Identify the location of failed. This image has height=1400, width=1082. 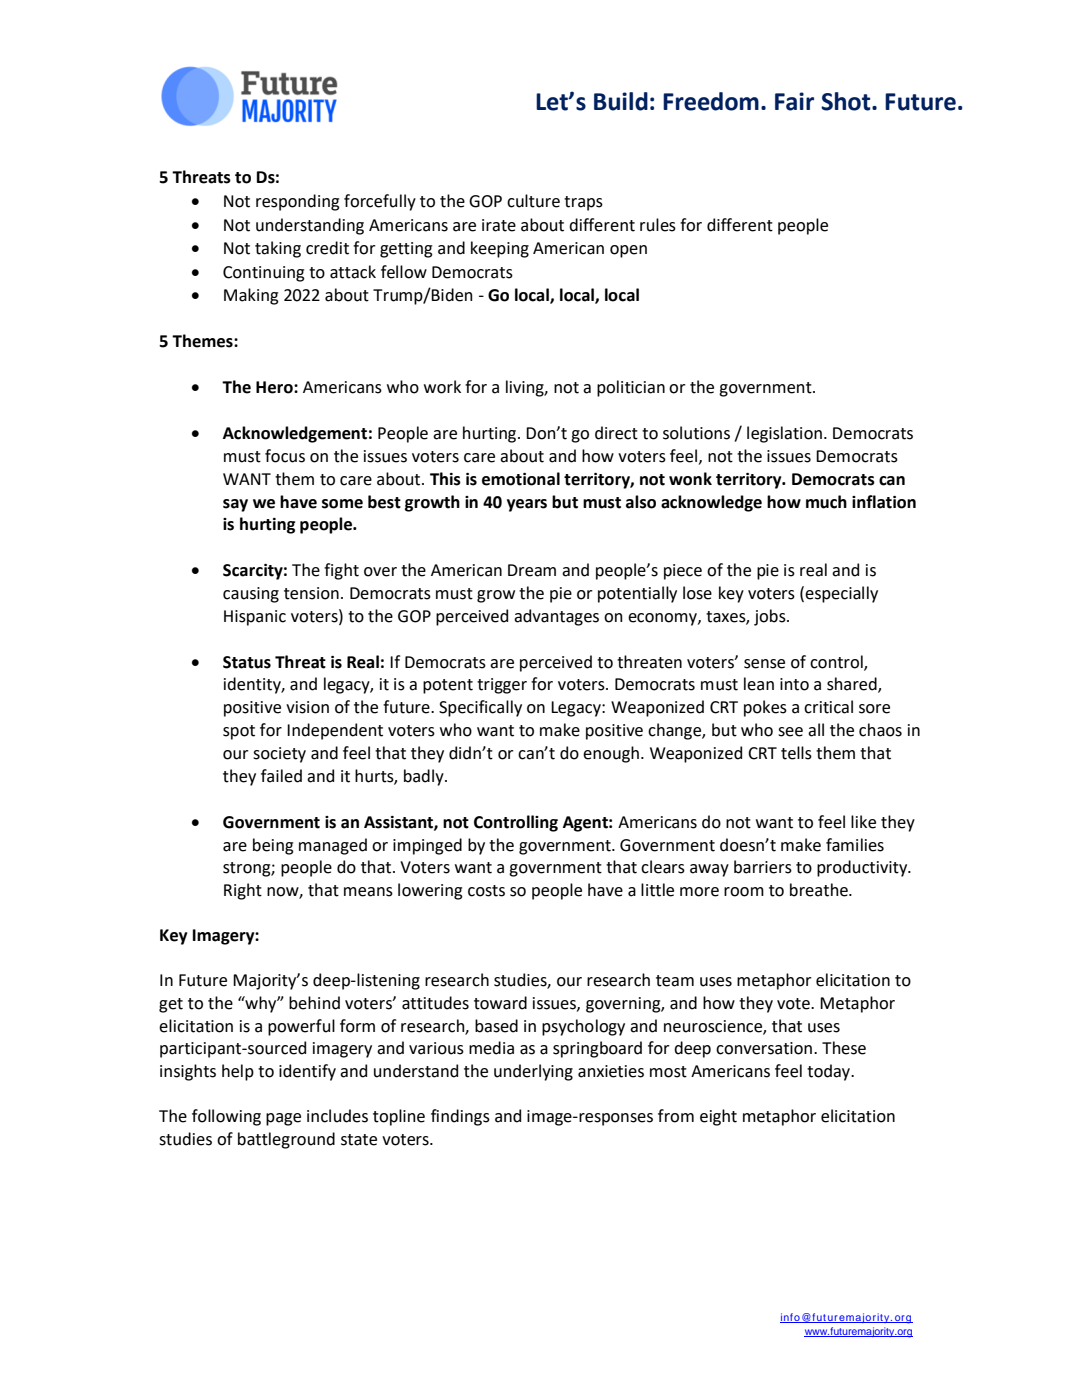
(281, 776).
